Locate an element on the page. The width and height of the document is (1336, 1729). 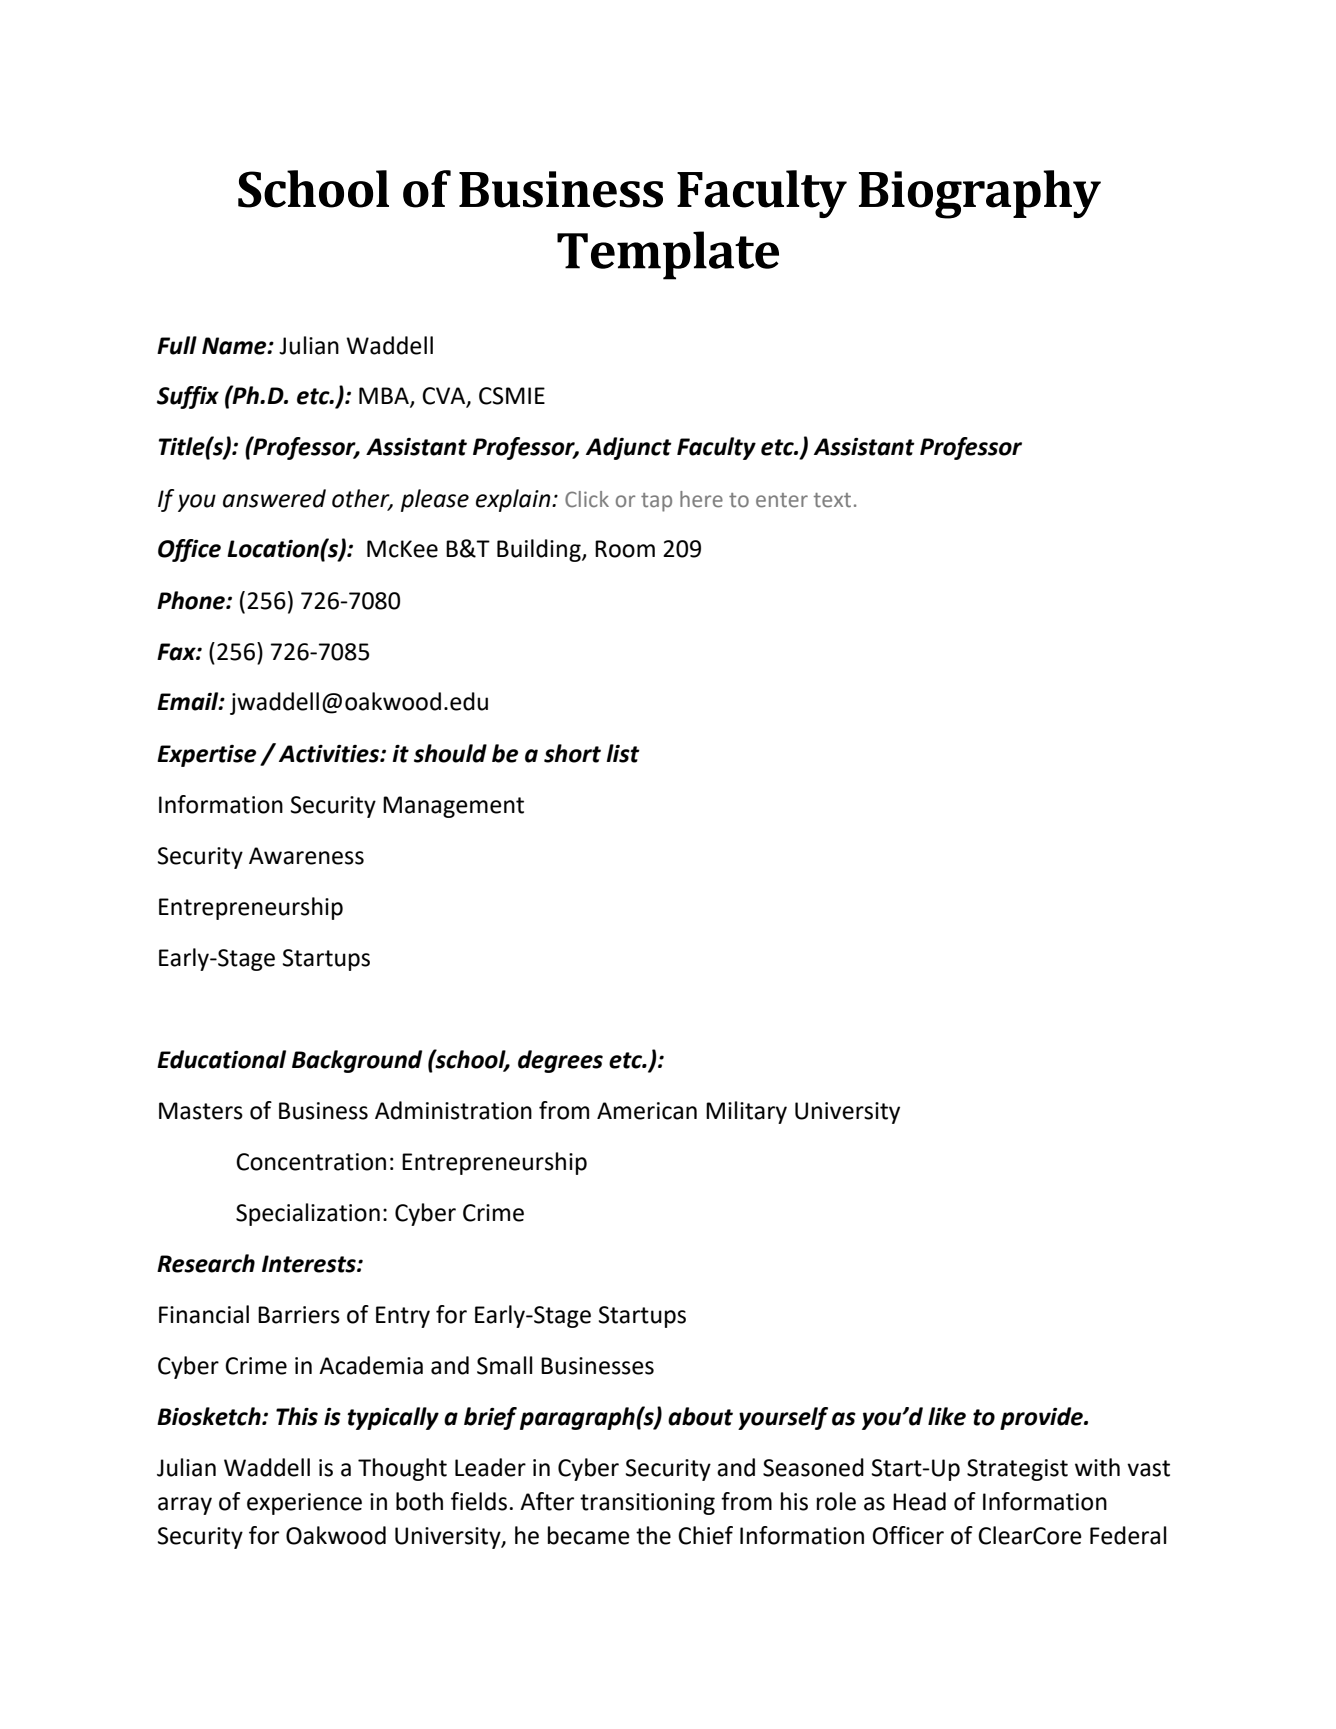
experience is located at coordinates (304, 1504).
